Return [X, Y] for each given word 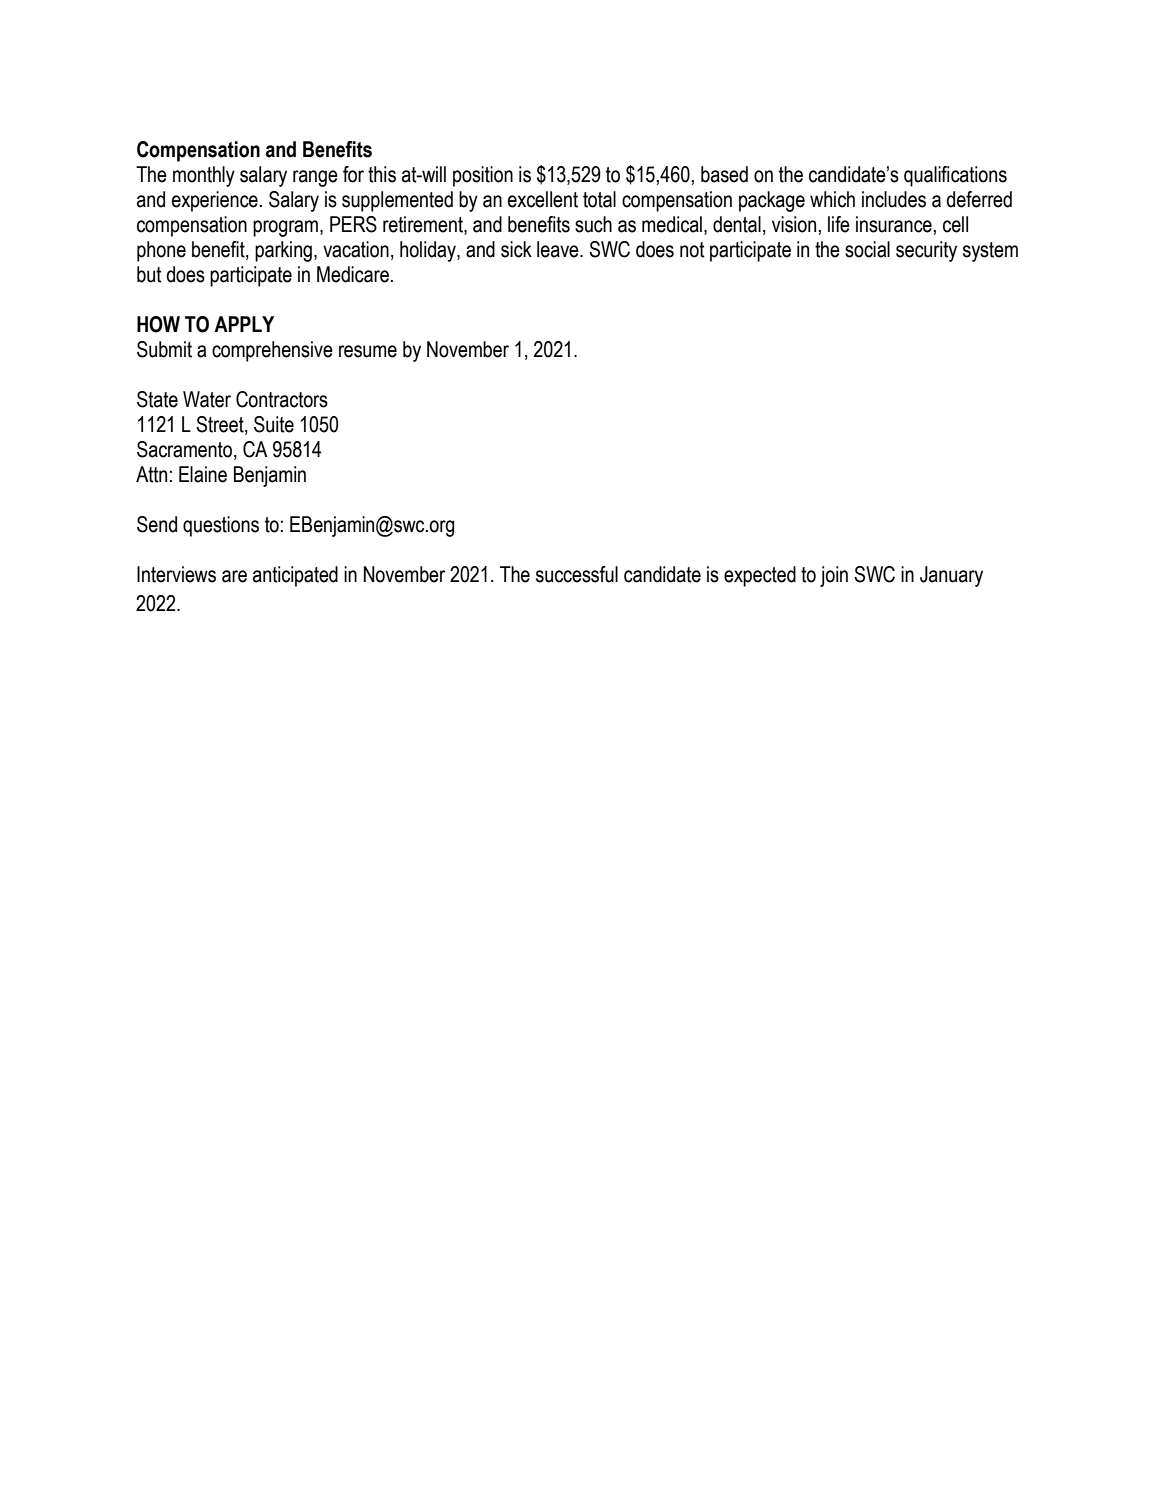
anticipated [295, 576]
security [926, 251]
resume [368, 351]
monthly [204, 176]
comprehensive [272, 351]
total [599, 199]
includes [894, 199]
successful [577, 574]
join [834, 576]
